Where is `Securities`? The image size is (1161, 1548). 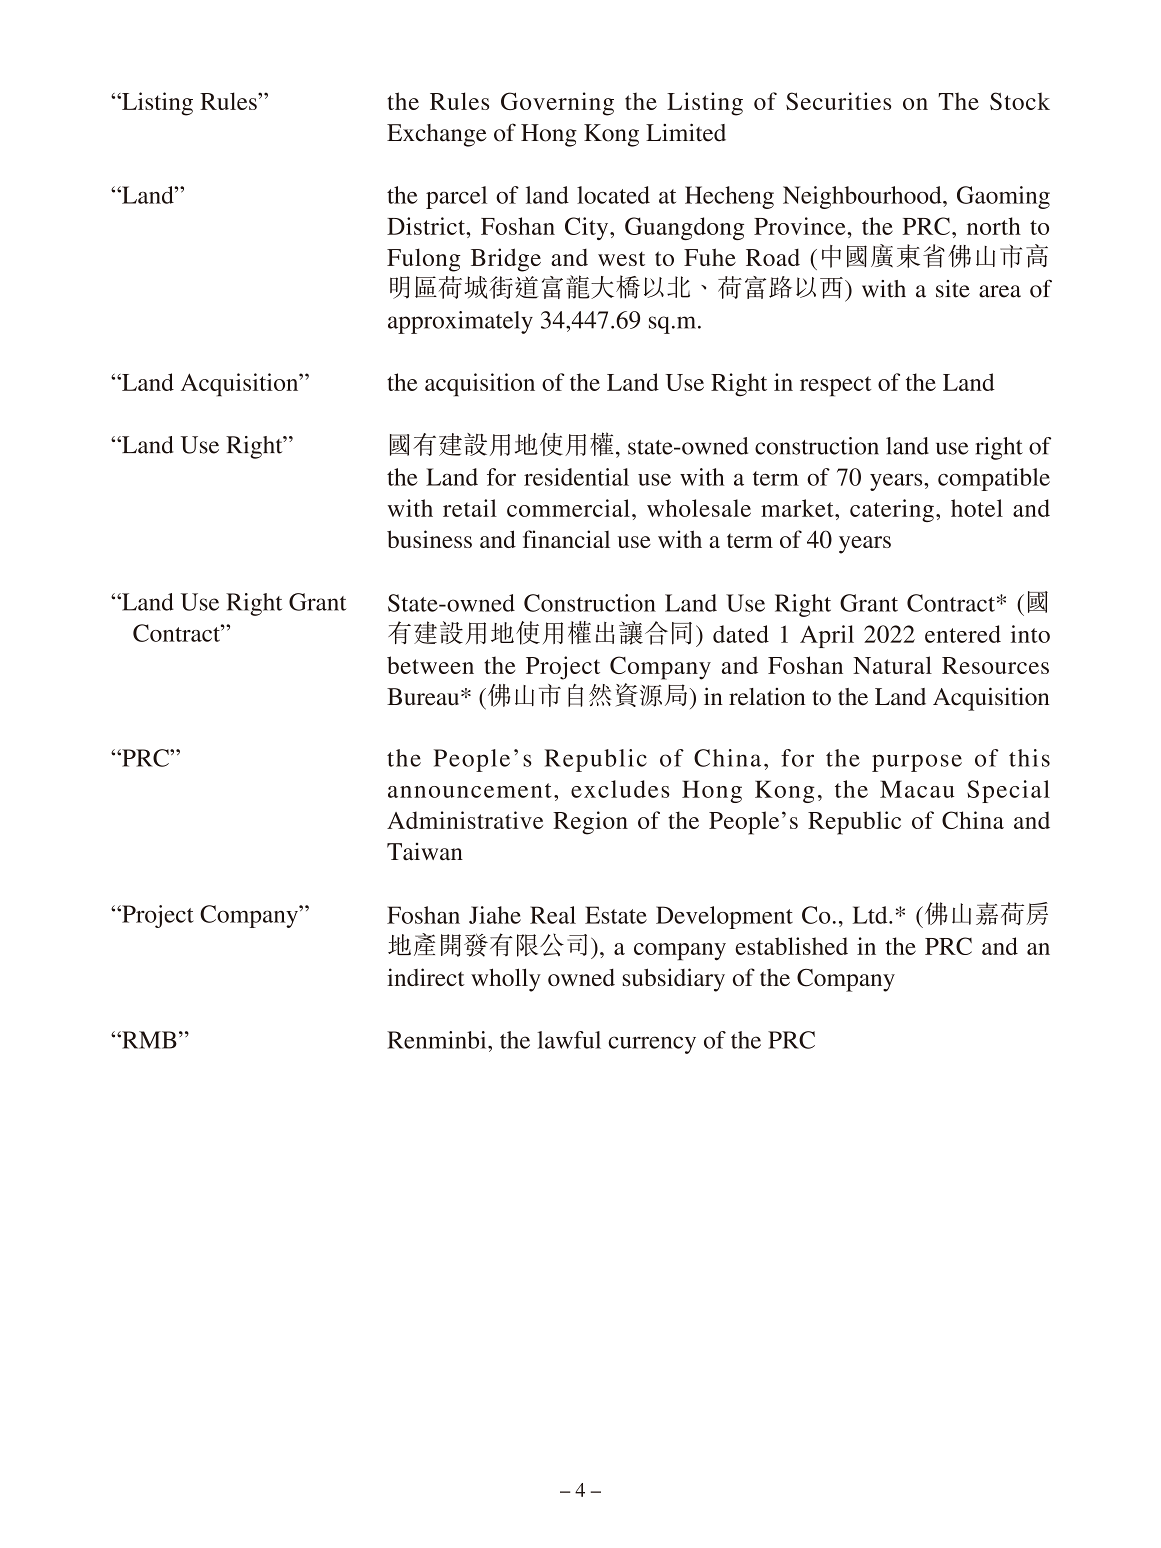
Securities is located at coordinates (838, 101).
